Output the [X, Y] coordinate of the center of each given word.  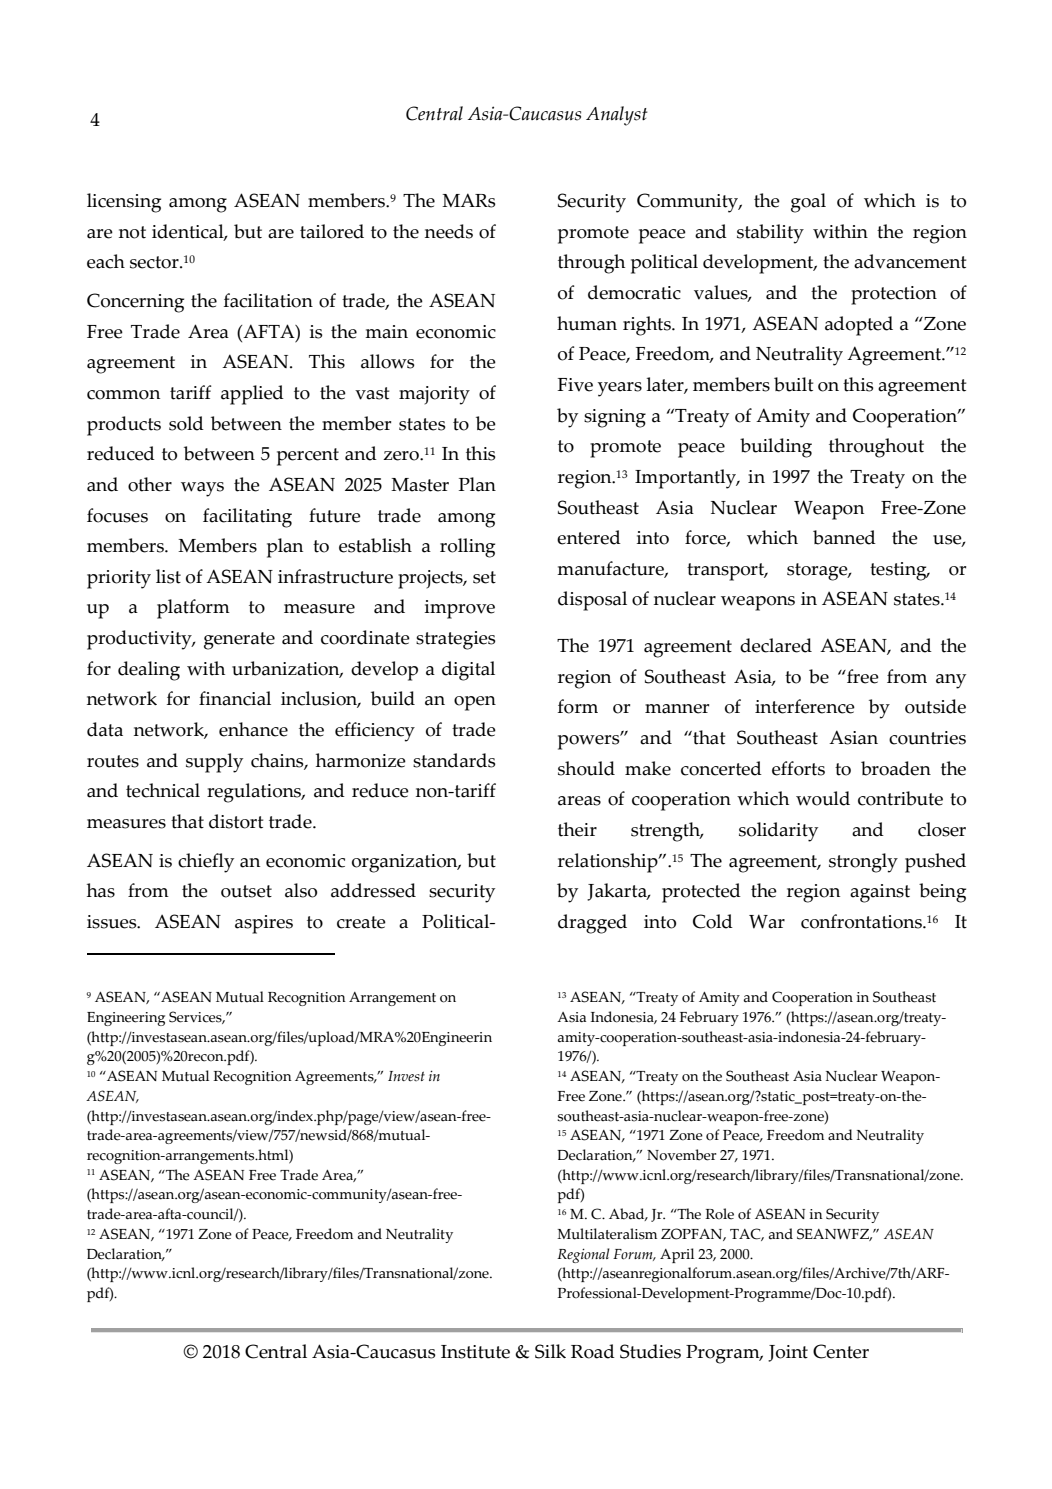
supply [214, 763]
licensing [124, 203]
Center [841, 1351]
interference [805, 706]
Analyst [617, 116]
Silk [550, 1351]
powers [590, 741]
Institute [475, 1352]
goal [808, 203]
